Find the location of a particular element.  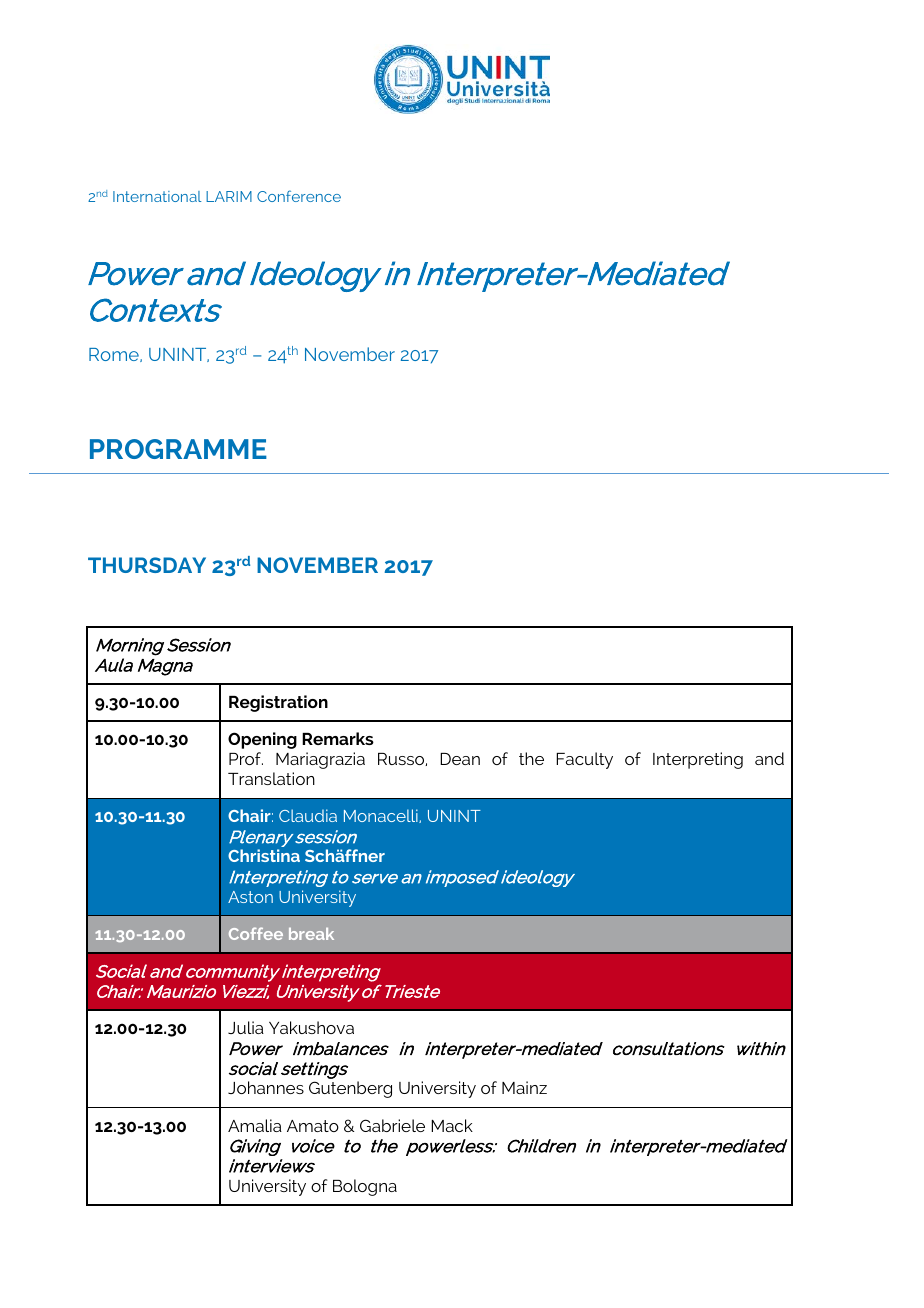

Amalia is located at coordinates (255, 1125).
